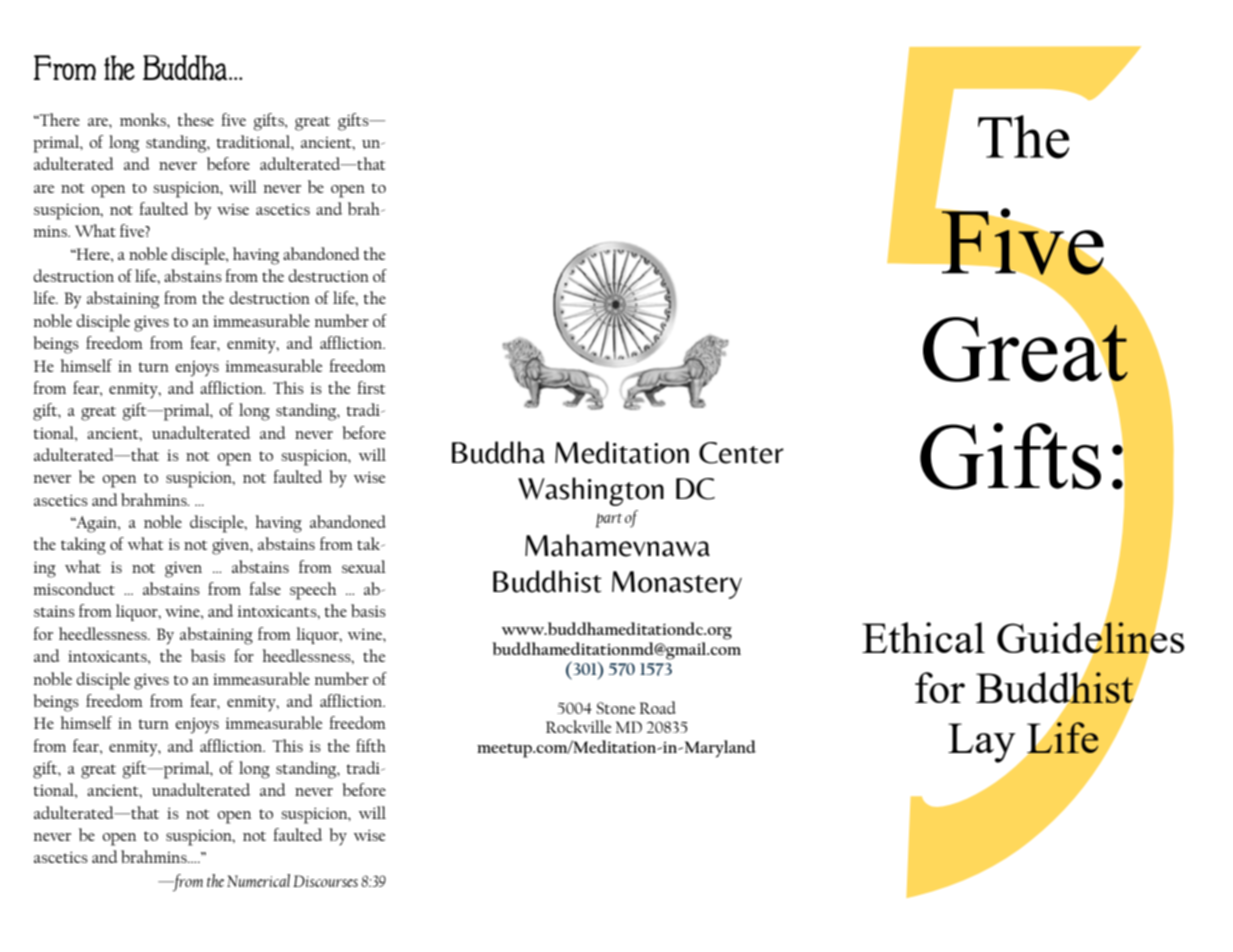  What do you see at coordinates (371, 387) in the page?
I see `first` at bounding box center [371, 387].
